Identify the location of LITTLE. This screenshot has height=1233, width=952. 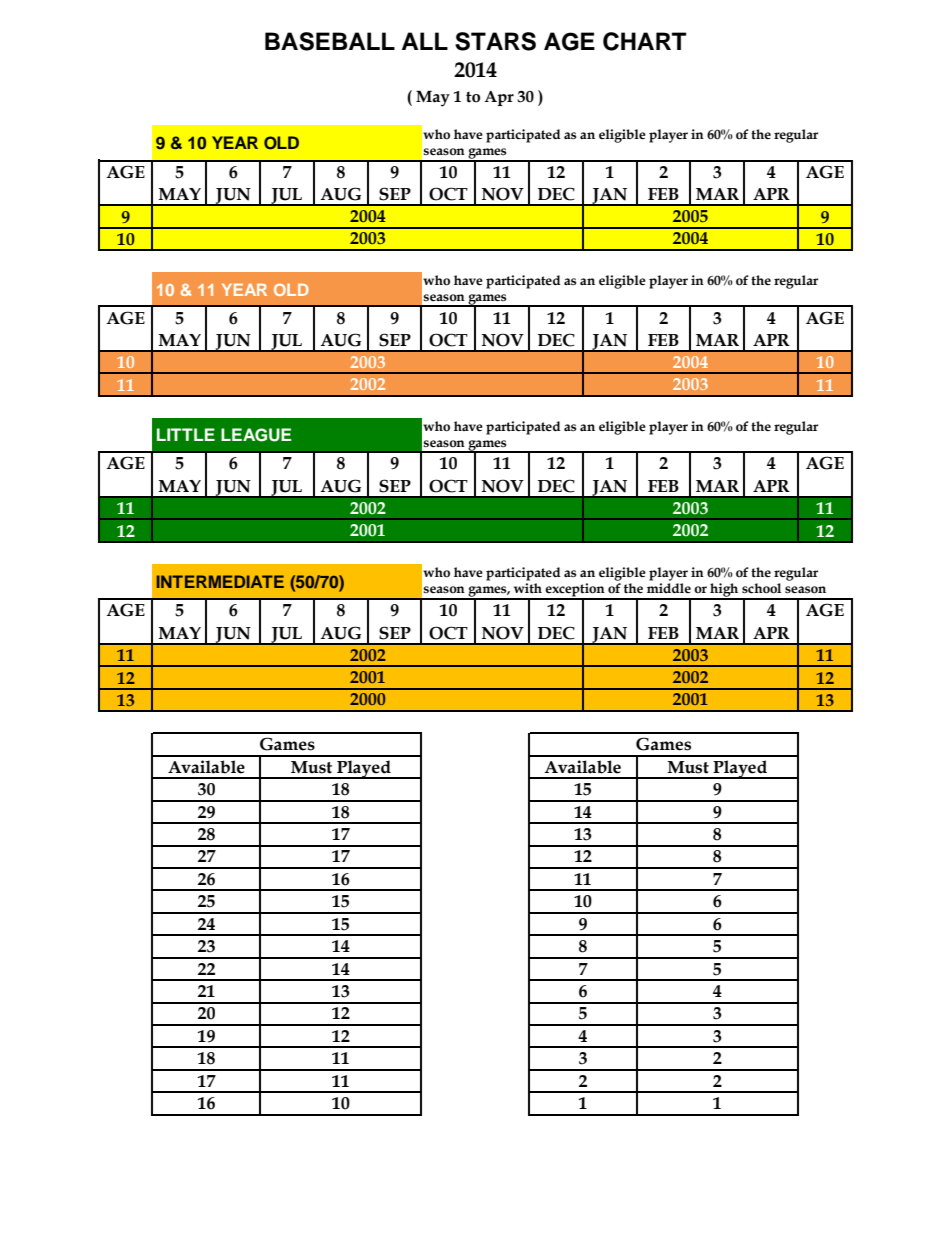
(186, 434).
